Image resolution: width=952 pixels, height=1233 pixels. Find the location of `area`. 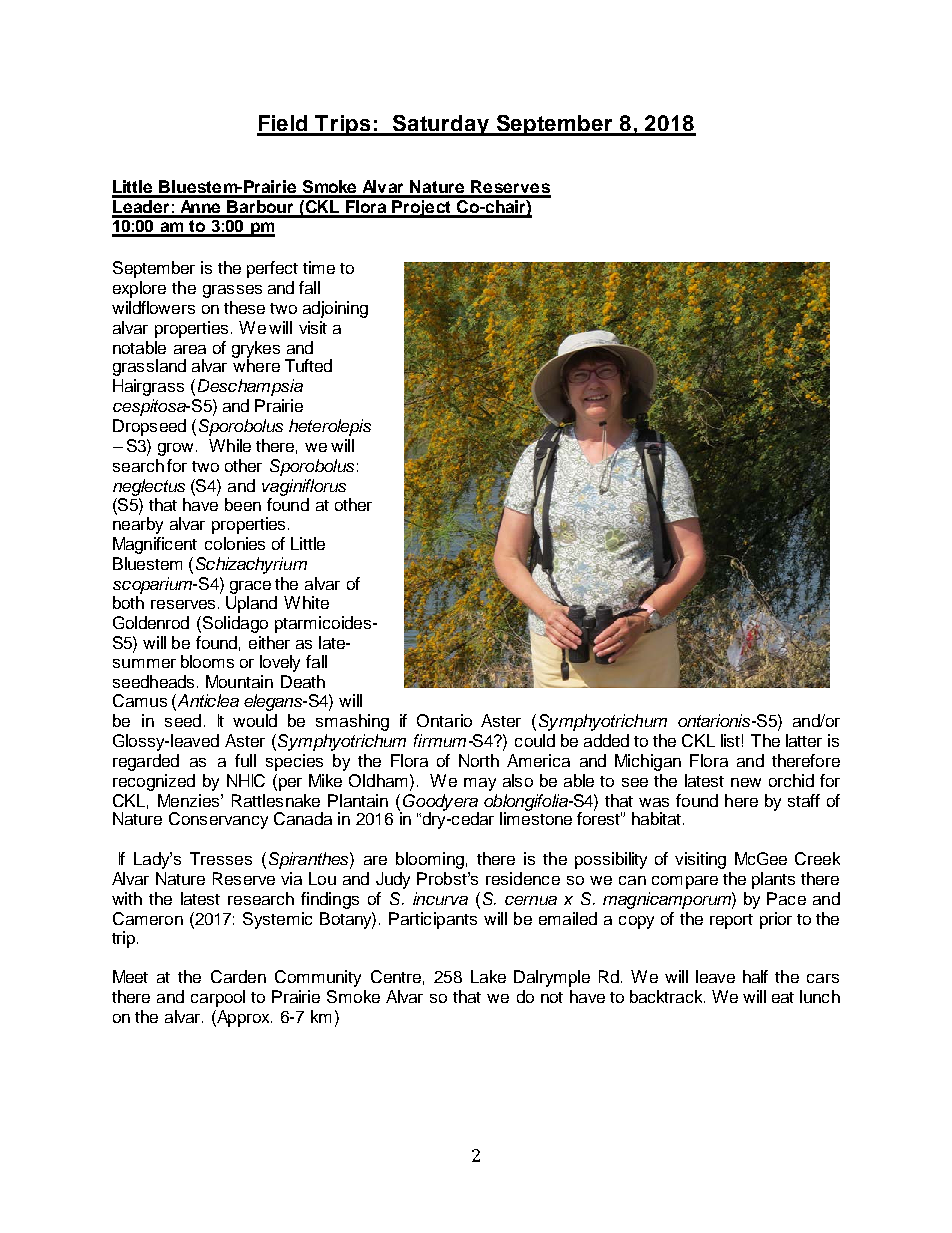

area is located at coordinates (190, 349).
